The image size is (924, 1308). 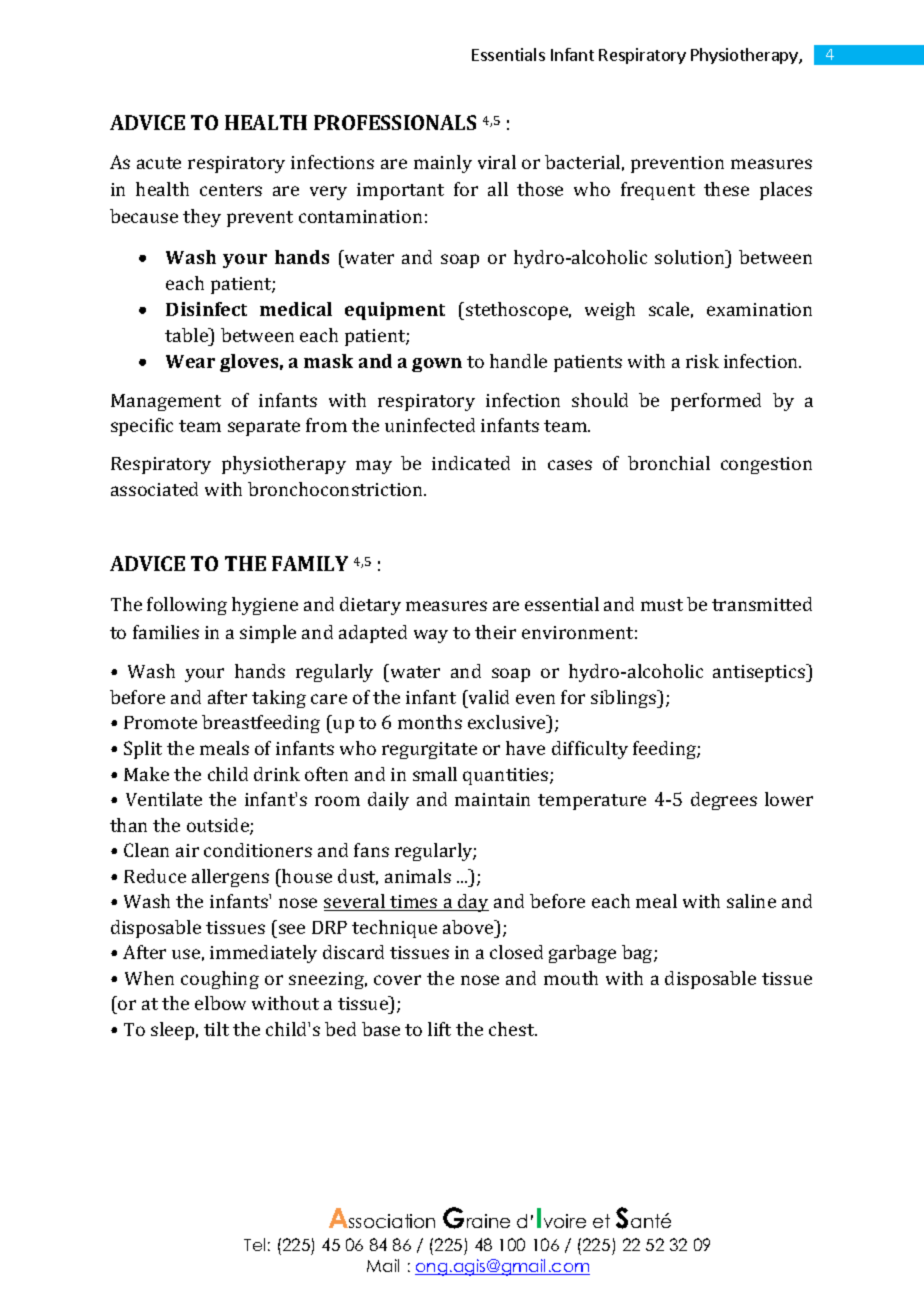 I want to click on separate, so click(x=264, y=428).
